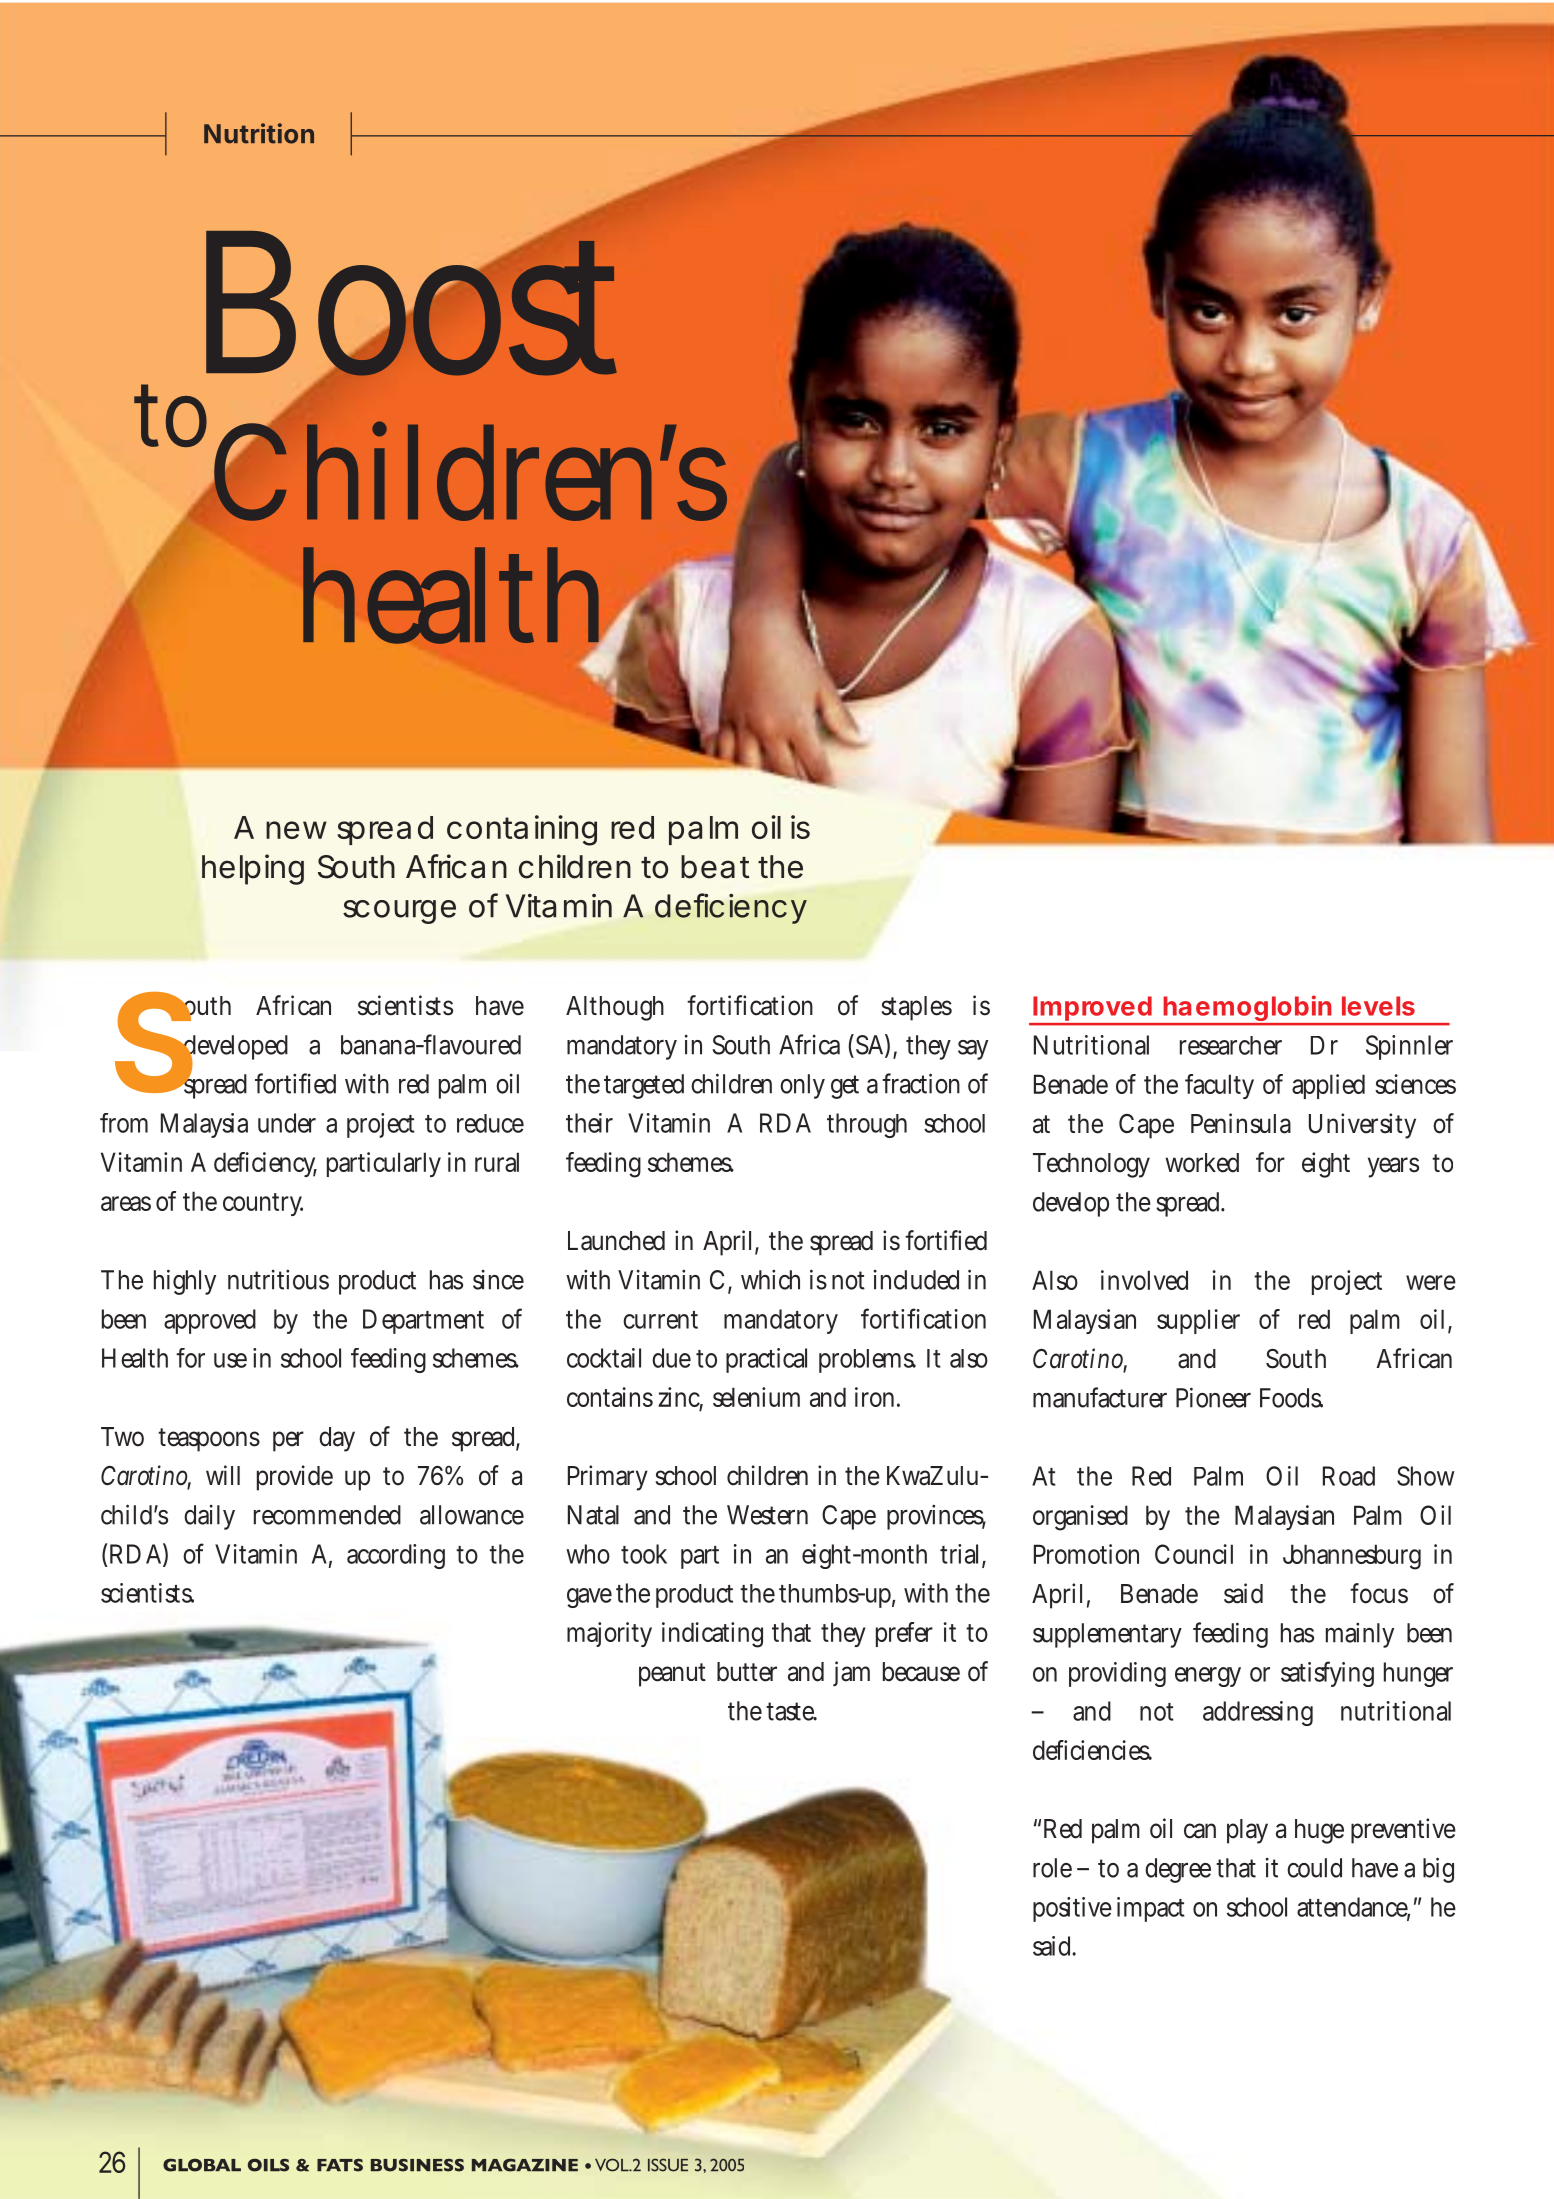  I want to click on beat, so click(715, 867).
